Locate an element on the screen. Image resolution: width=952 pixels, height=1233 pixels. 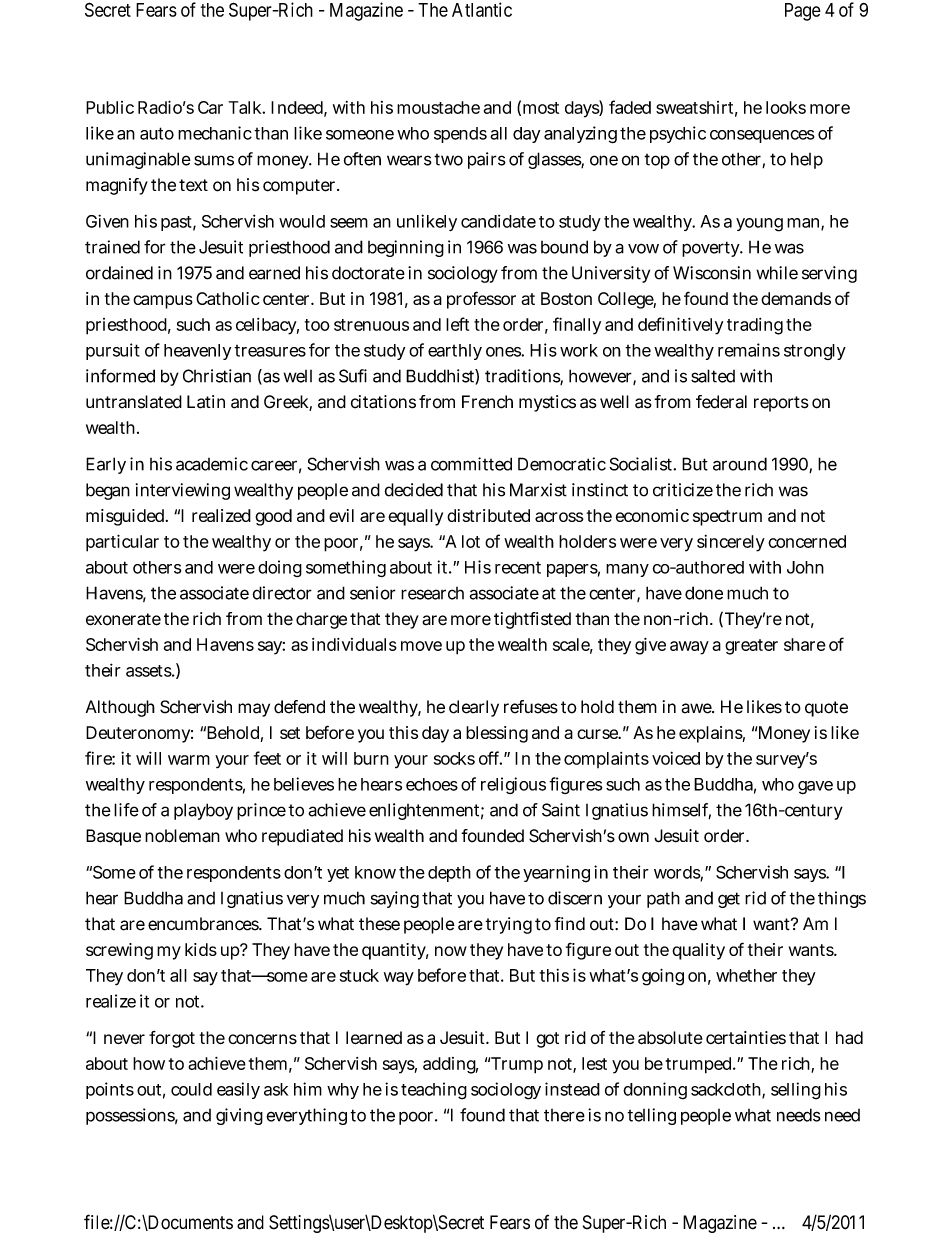
words is located at coordinates (677, 873).
